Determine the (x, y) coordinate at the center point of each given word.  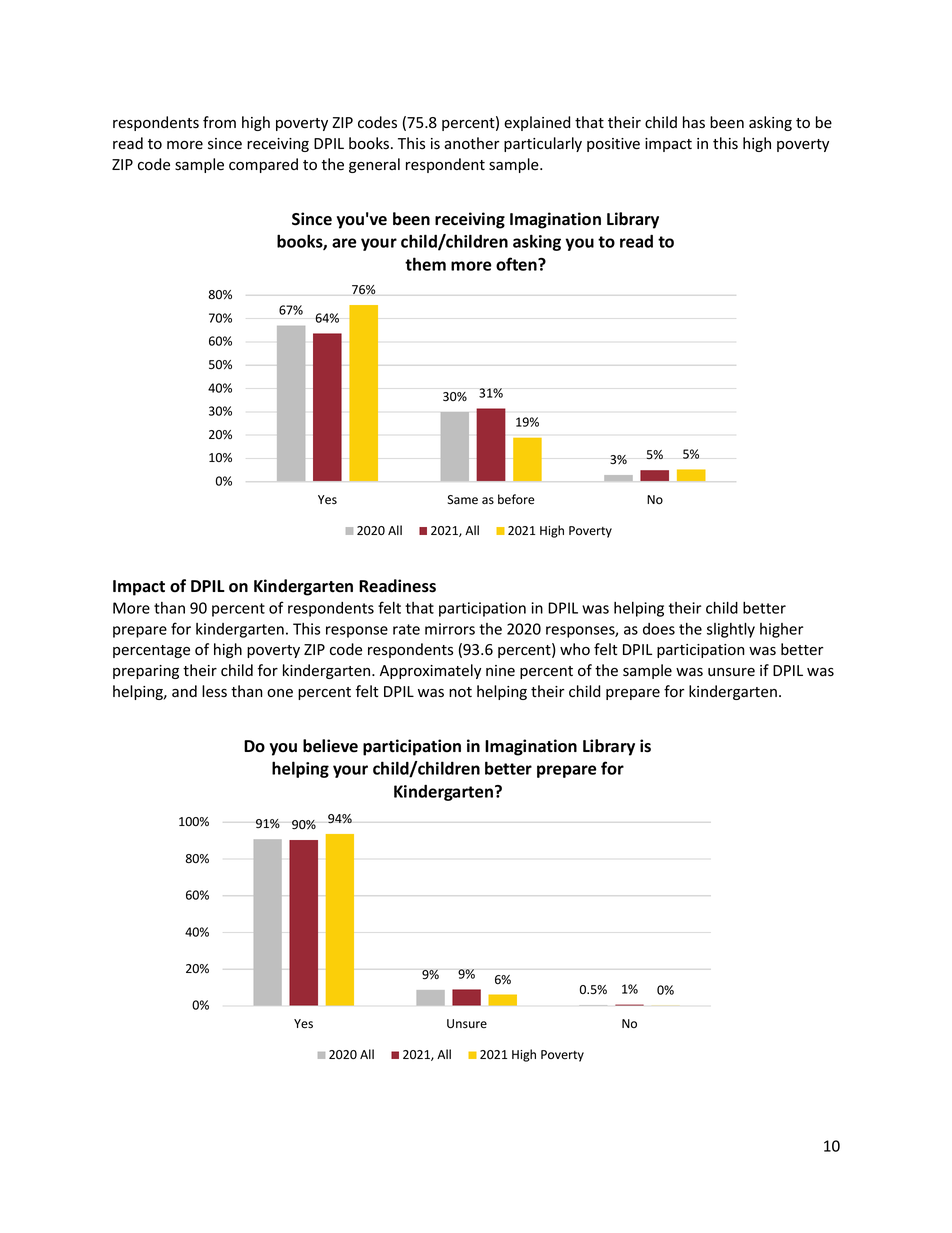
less (214, 691)
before (516, 499)
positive (613, 145)
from (219, 122)
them (425, 264)
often (517, 264)
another (472, 143)
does (659, 629)
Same (463, 500)
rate (406, 629)
